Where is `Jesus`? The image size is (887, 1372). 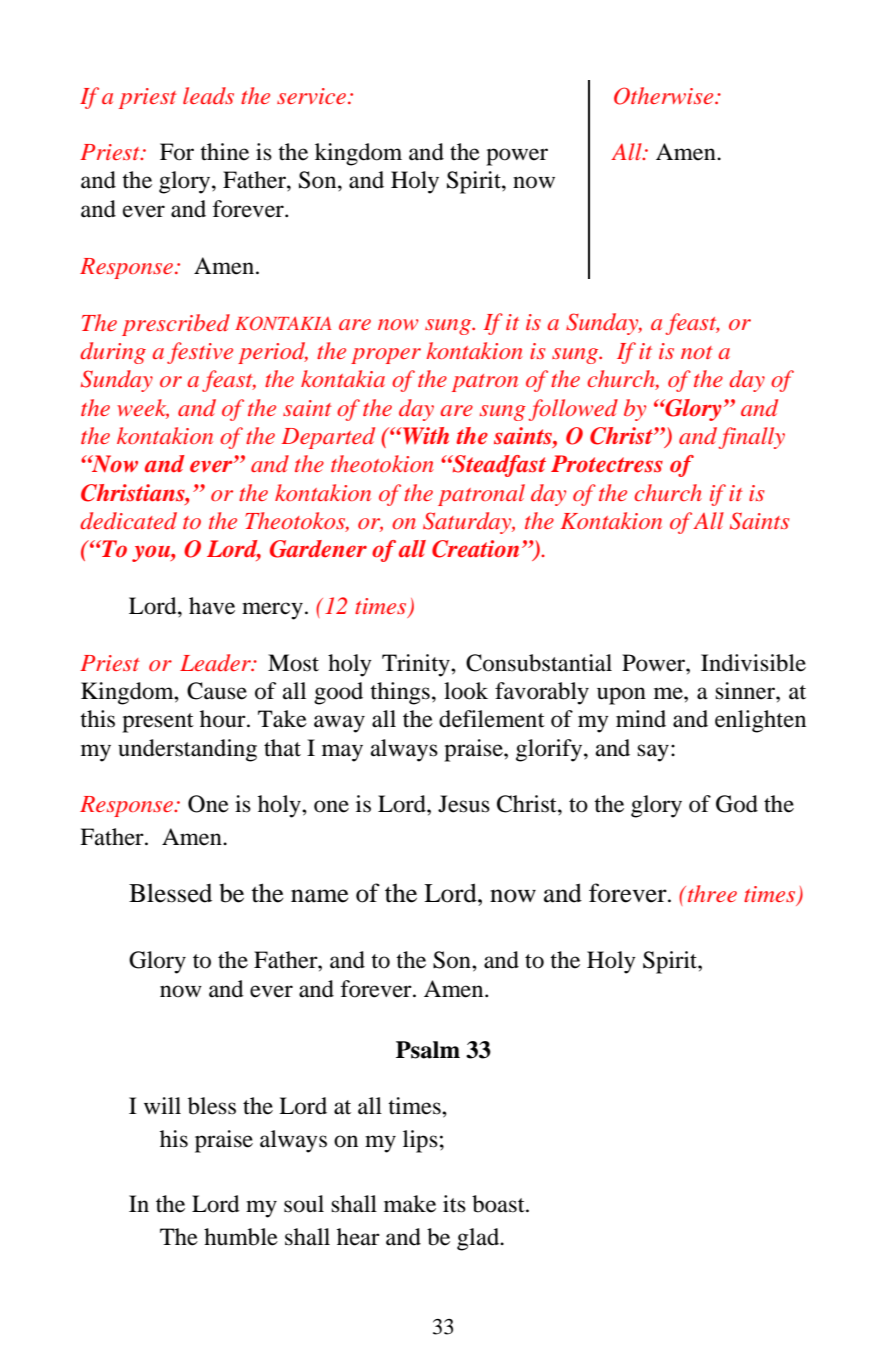 Jesus is located at coordinates (464, 804).
